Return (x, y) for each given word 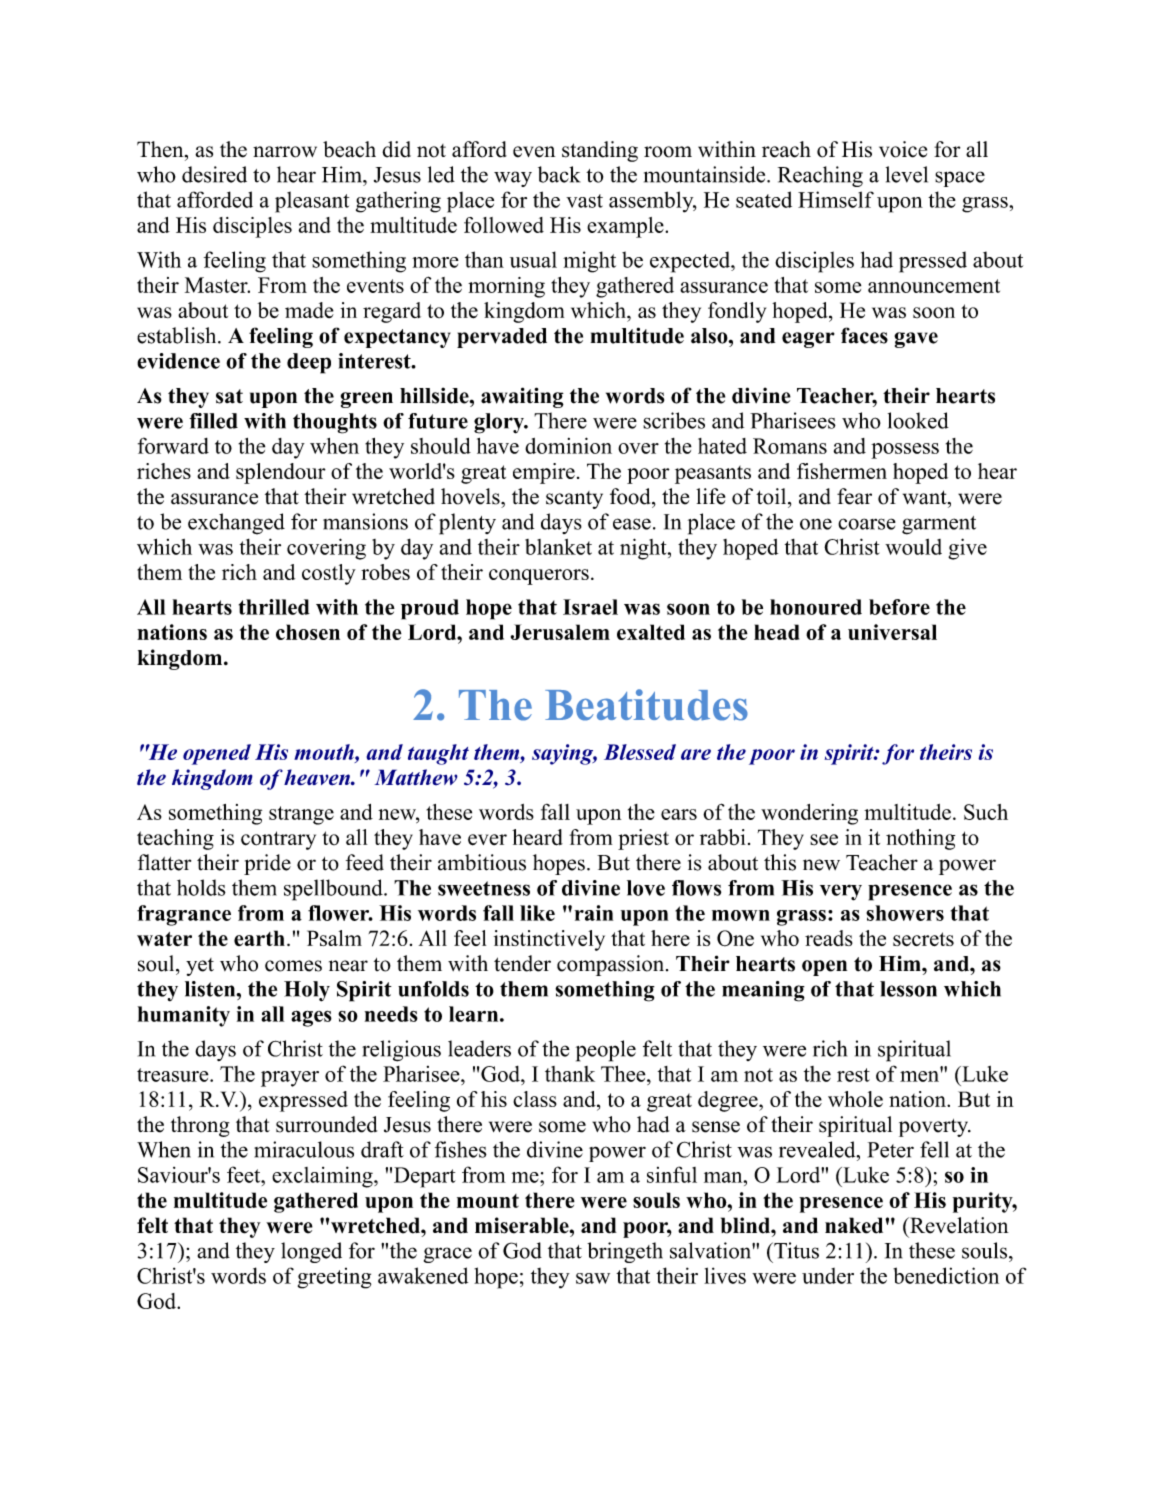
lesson (908, 989)
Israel (590, 607)
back (559, 174)
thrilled (274, 607)
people (606, 1051)
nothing (920, 839)
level (907, 174)
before (899, 607)
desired (214, 174)
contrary (278, 840)
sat (229, 396)
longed (311, 1252)
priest (643, 839)
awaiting (522, 397)
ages (311, 1018)
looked (918, 420)
